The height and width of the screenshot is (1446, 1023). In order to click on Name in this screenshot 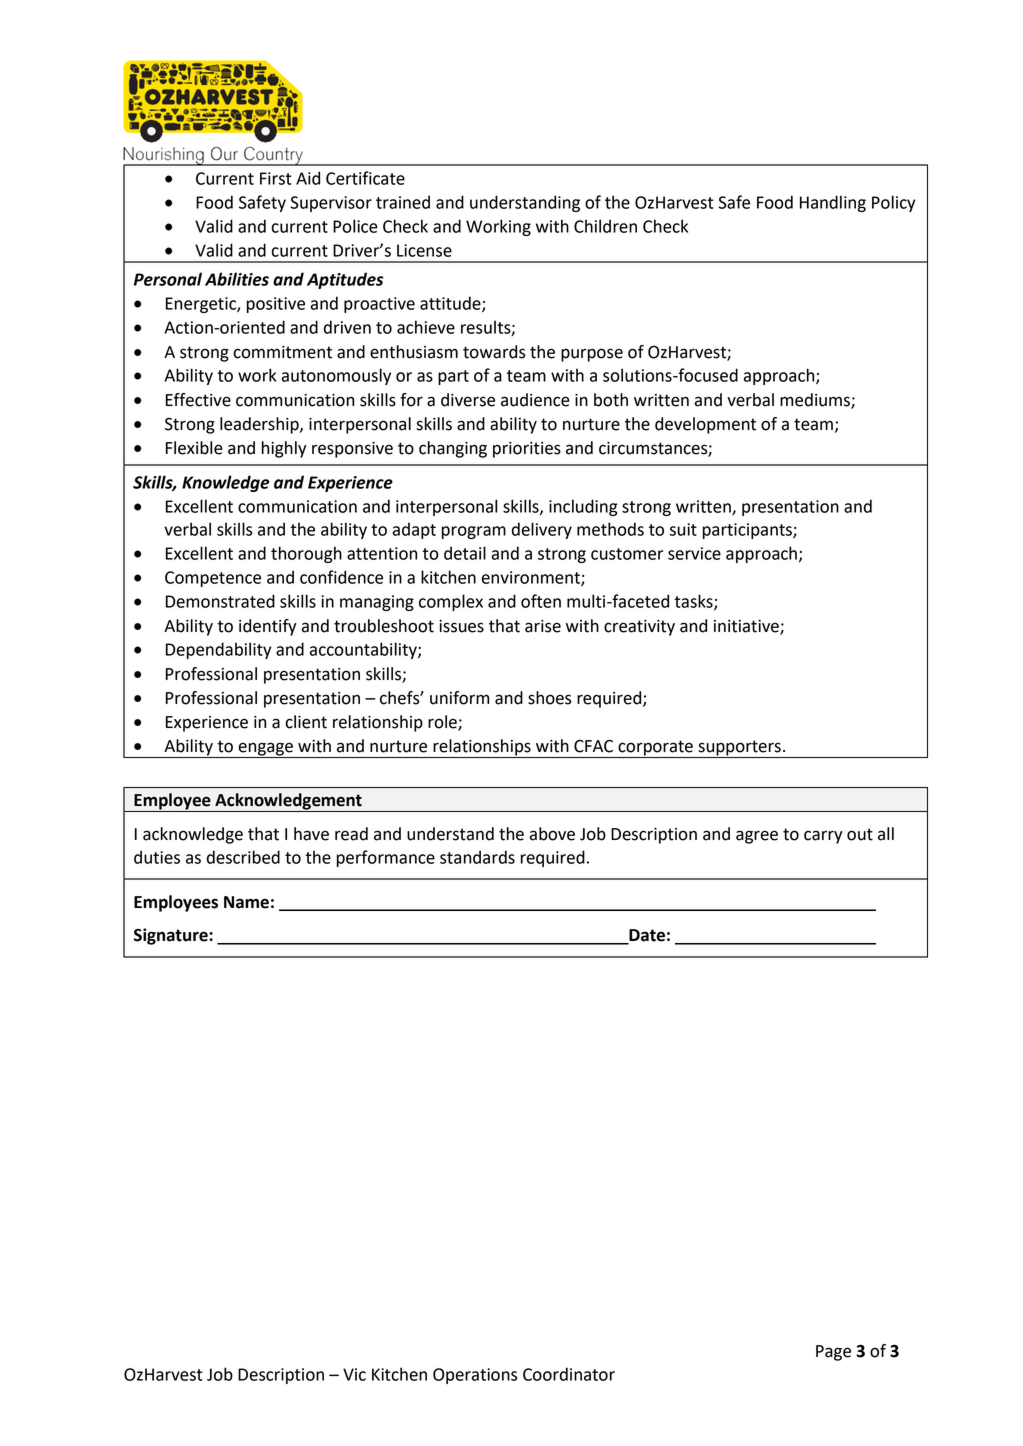, I will do `click(246, 902)`.
